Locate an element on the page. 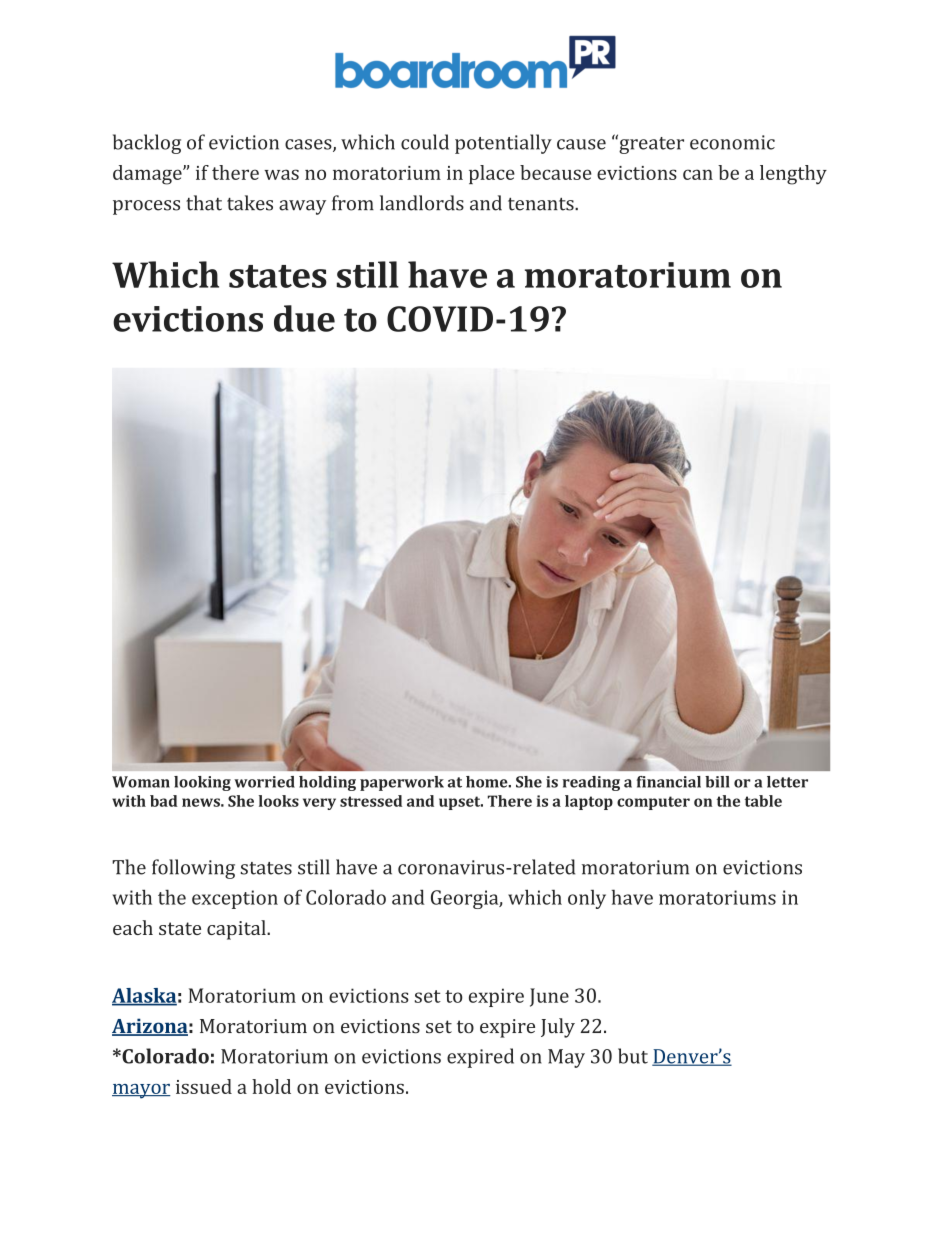 The height and width of the page is (1233, 952). but is located at coordinates (633, 1056).
